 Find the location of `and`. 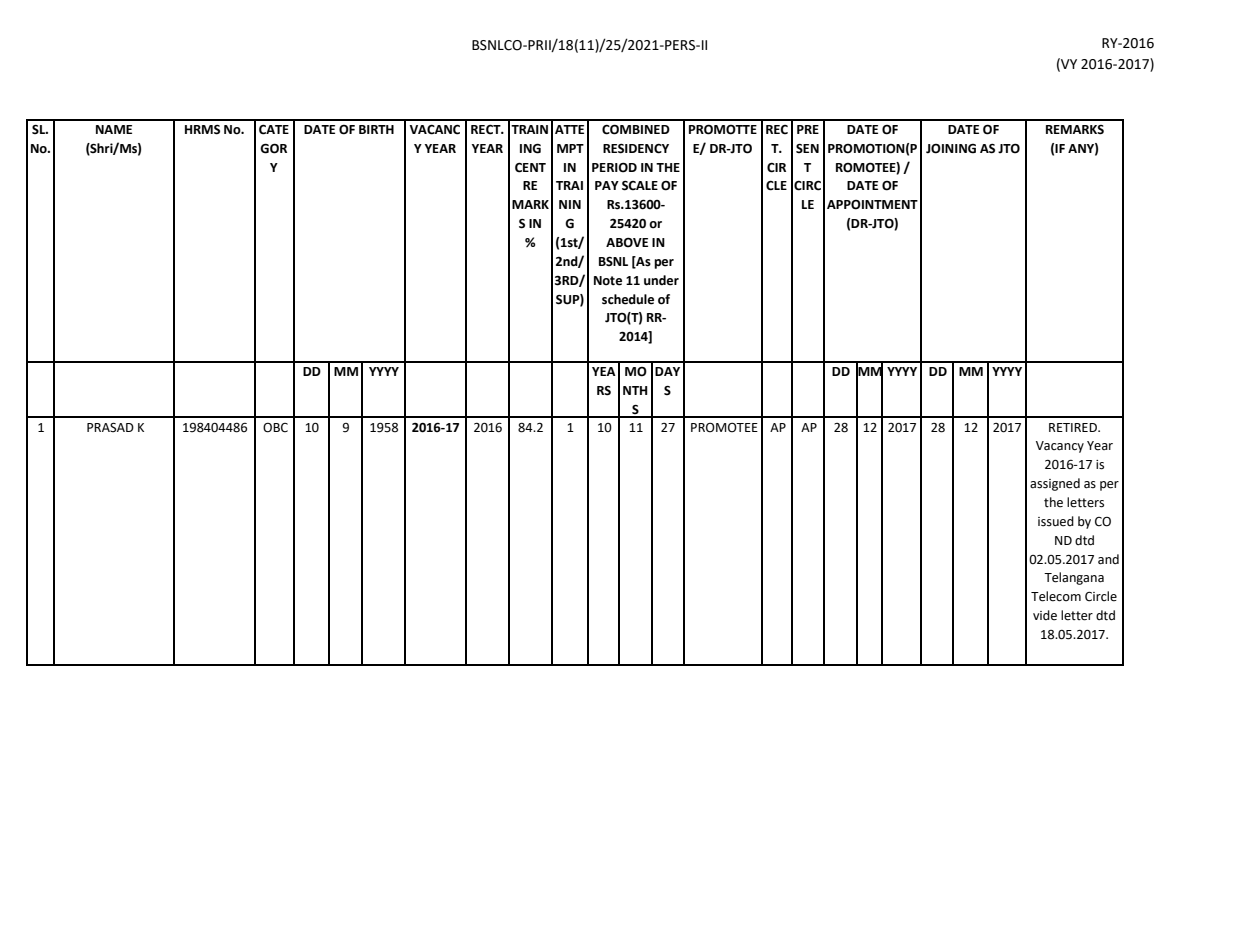

and is located at coordinates (1108, 559).
